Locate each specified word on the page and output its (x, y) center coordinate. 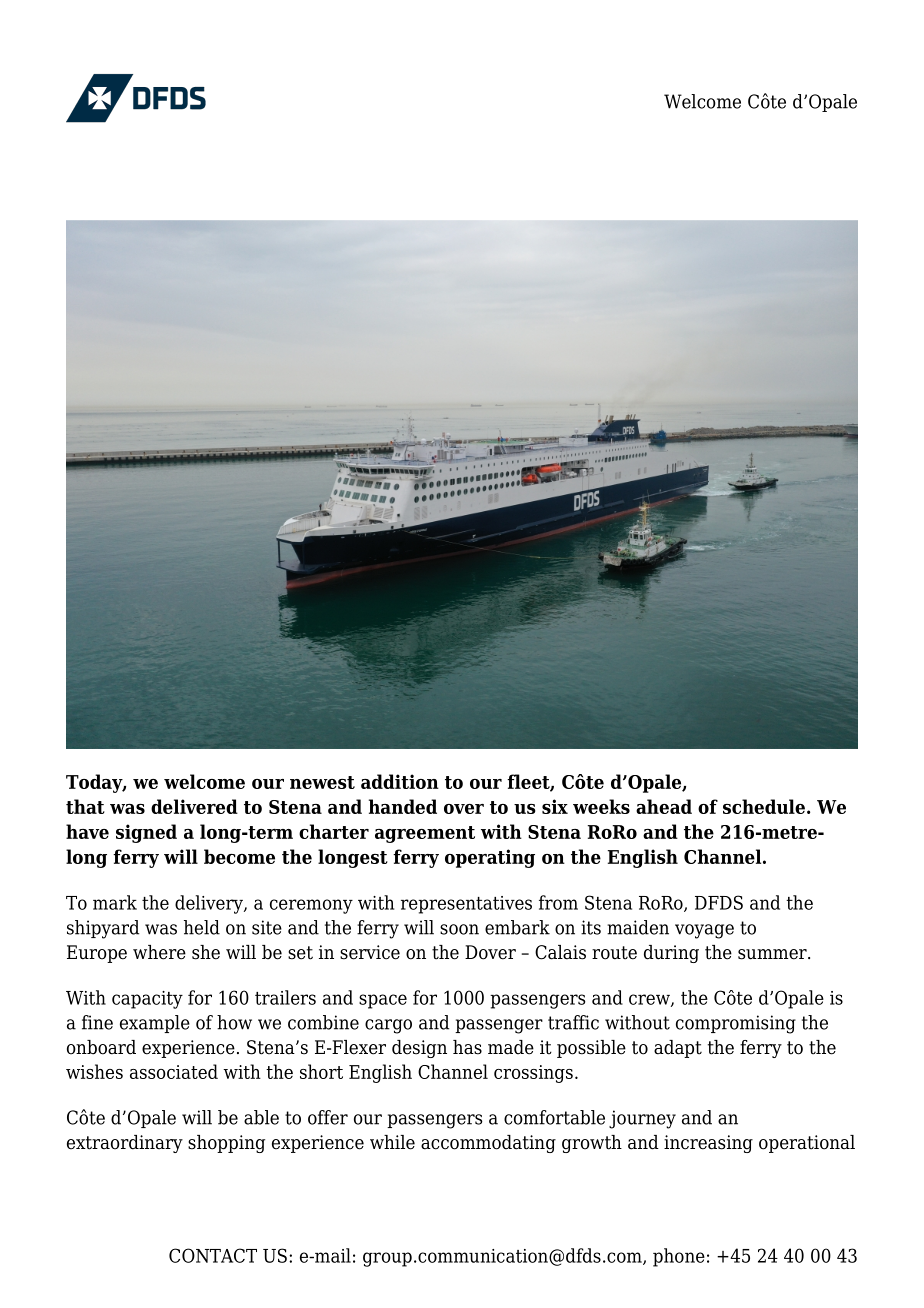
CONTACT (213, 1255)
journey (642, 1119)
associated (174, 1071)
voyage (704, 931)
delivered (194, 806)
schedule (764, 806)
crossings (533, 1074)
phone (679, 1257)
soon (459, 929)
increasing (708, 1144)
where (159, 952)
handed (403, 806)
